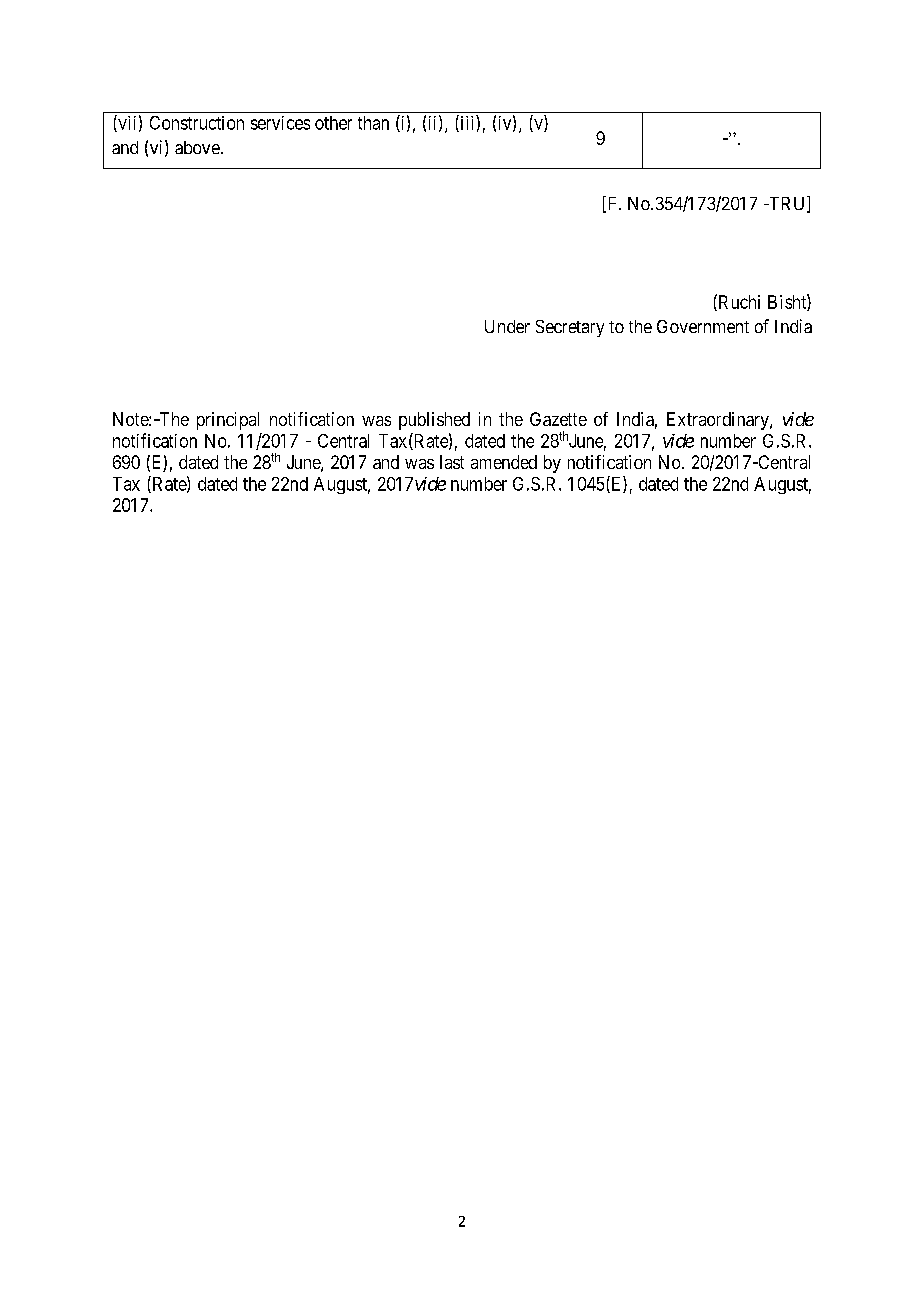  What do you see at coordinates (333, 123) in the image?
I see `other` at bounding box center [333, 123].
